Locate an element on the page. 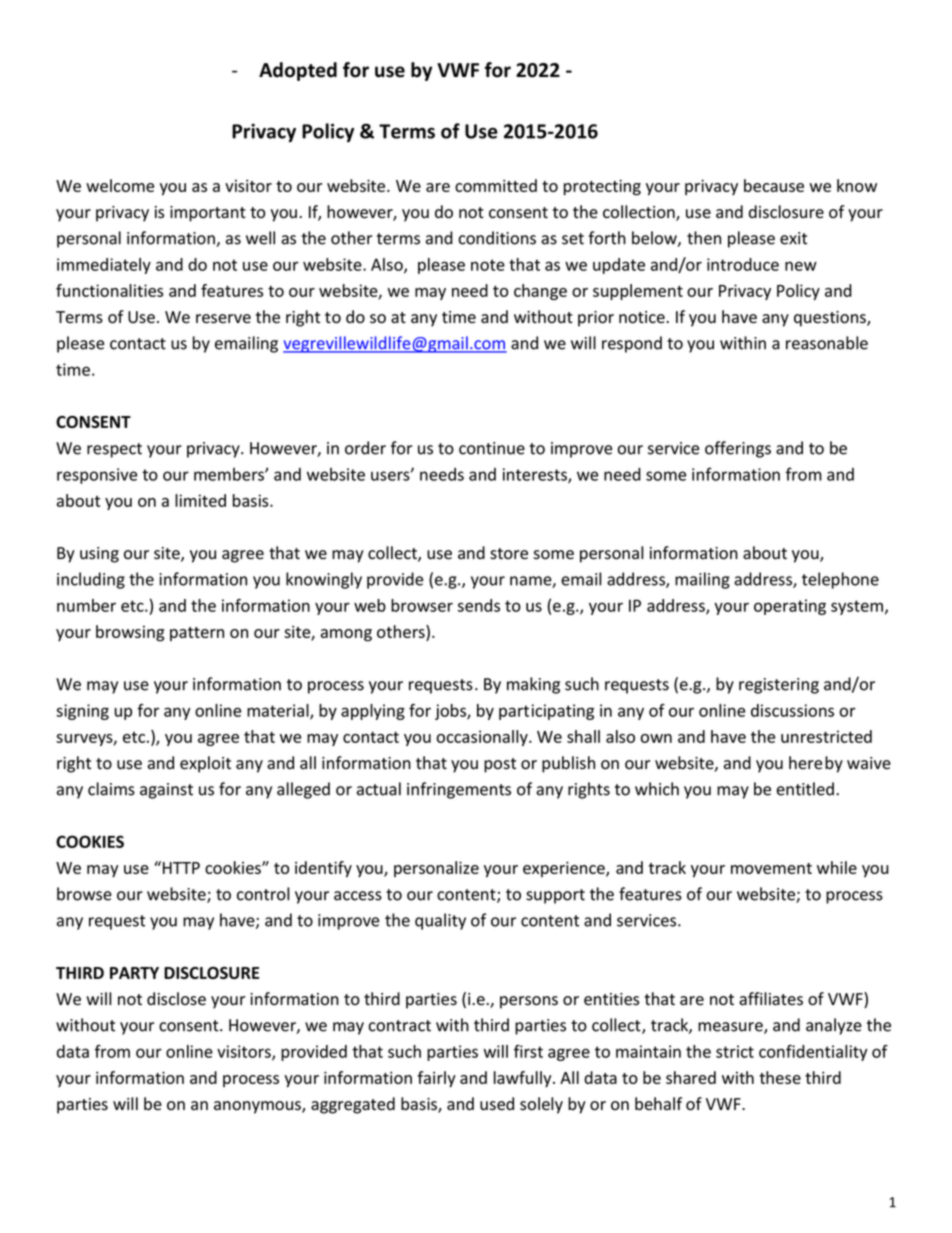 The width and height of the document is (952, 1233). HTTP is located at coordinates (180, 867).
